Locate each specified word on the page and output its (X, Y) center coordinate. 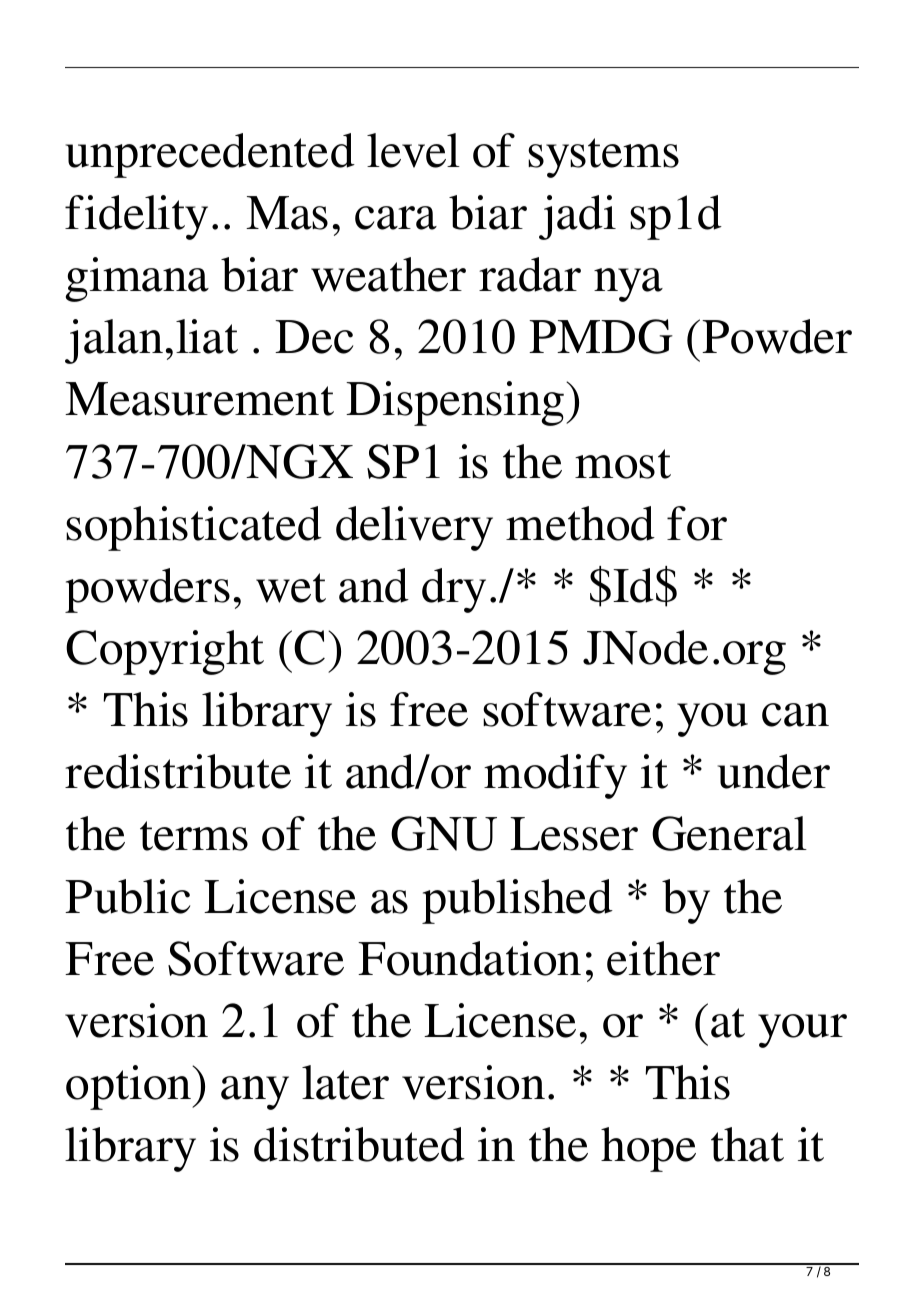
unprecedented (210, 155)
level (413, 150)
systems (603, 158)
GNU (444, 833)
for (697, 523)
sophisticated (194, 528)
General (729, 833)
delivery (414, 528)
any (255, 1093)
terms (194, 836)
